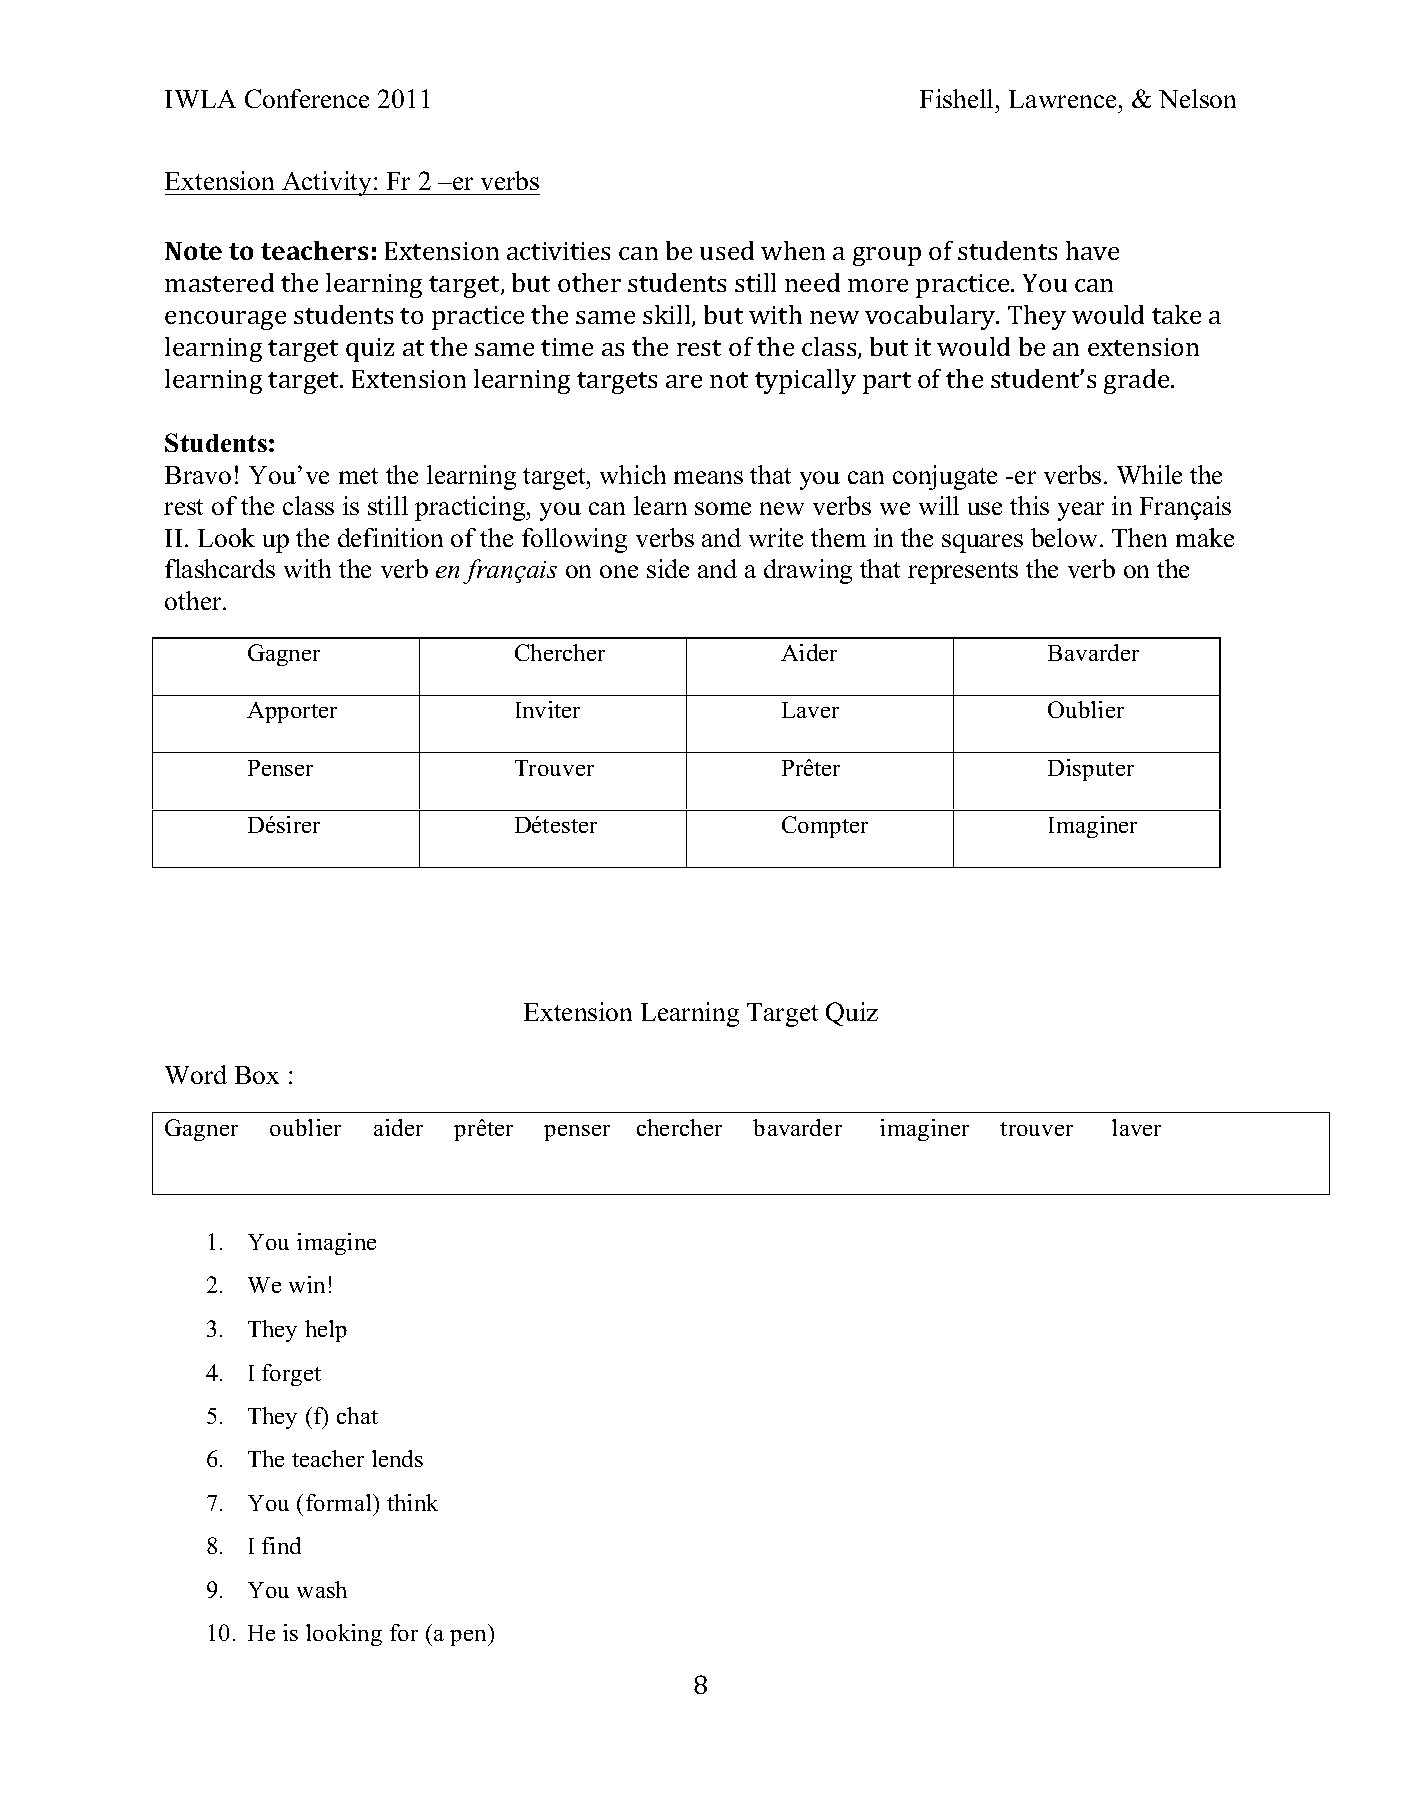 This image has height=1815, width=1402. I want to click on think, so click(412, 1502).
